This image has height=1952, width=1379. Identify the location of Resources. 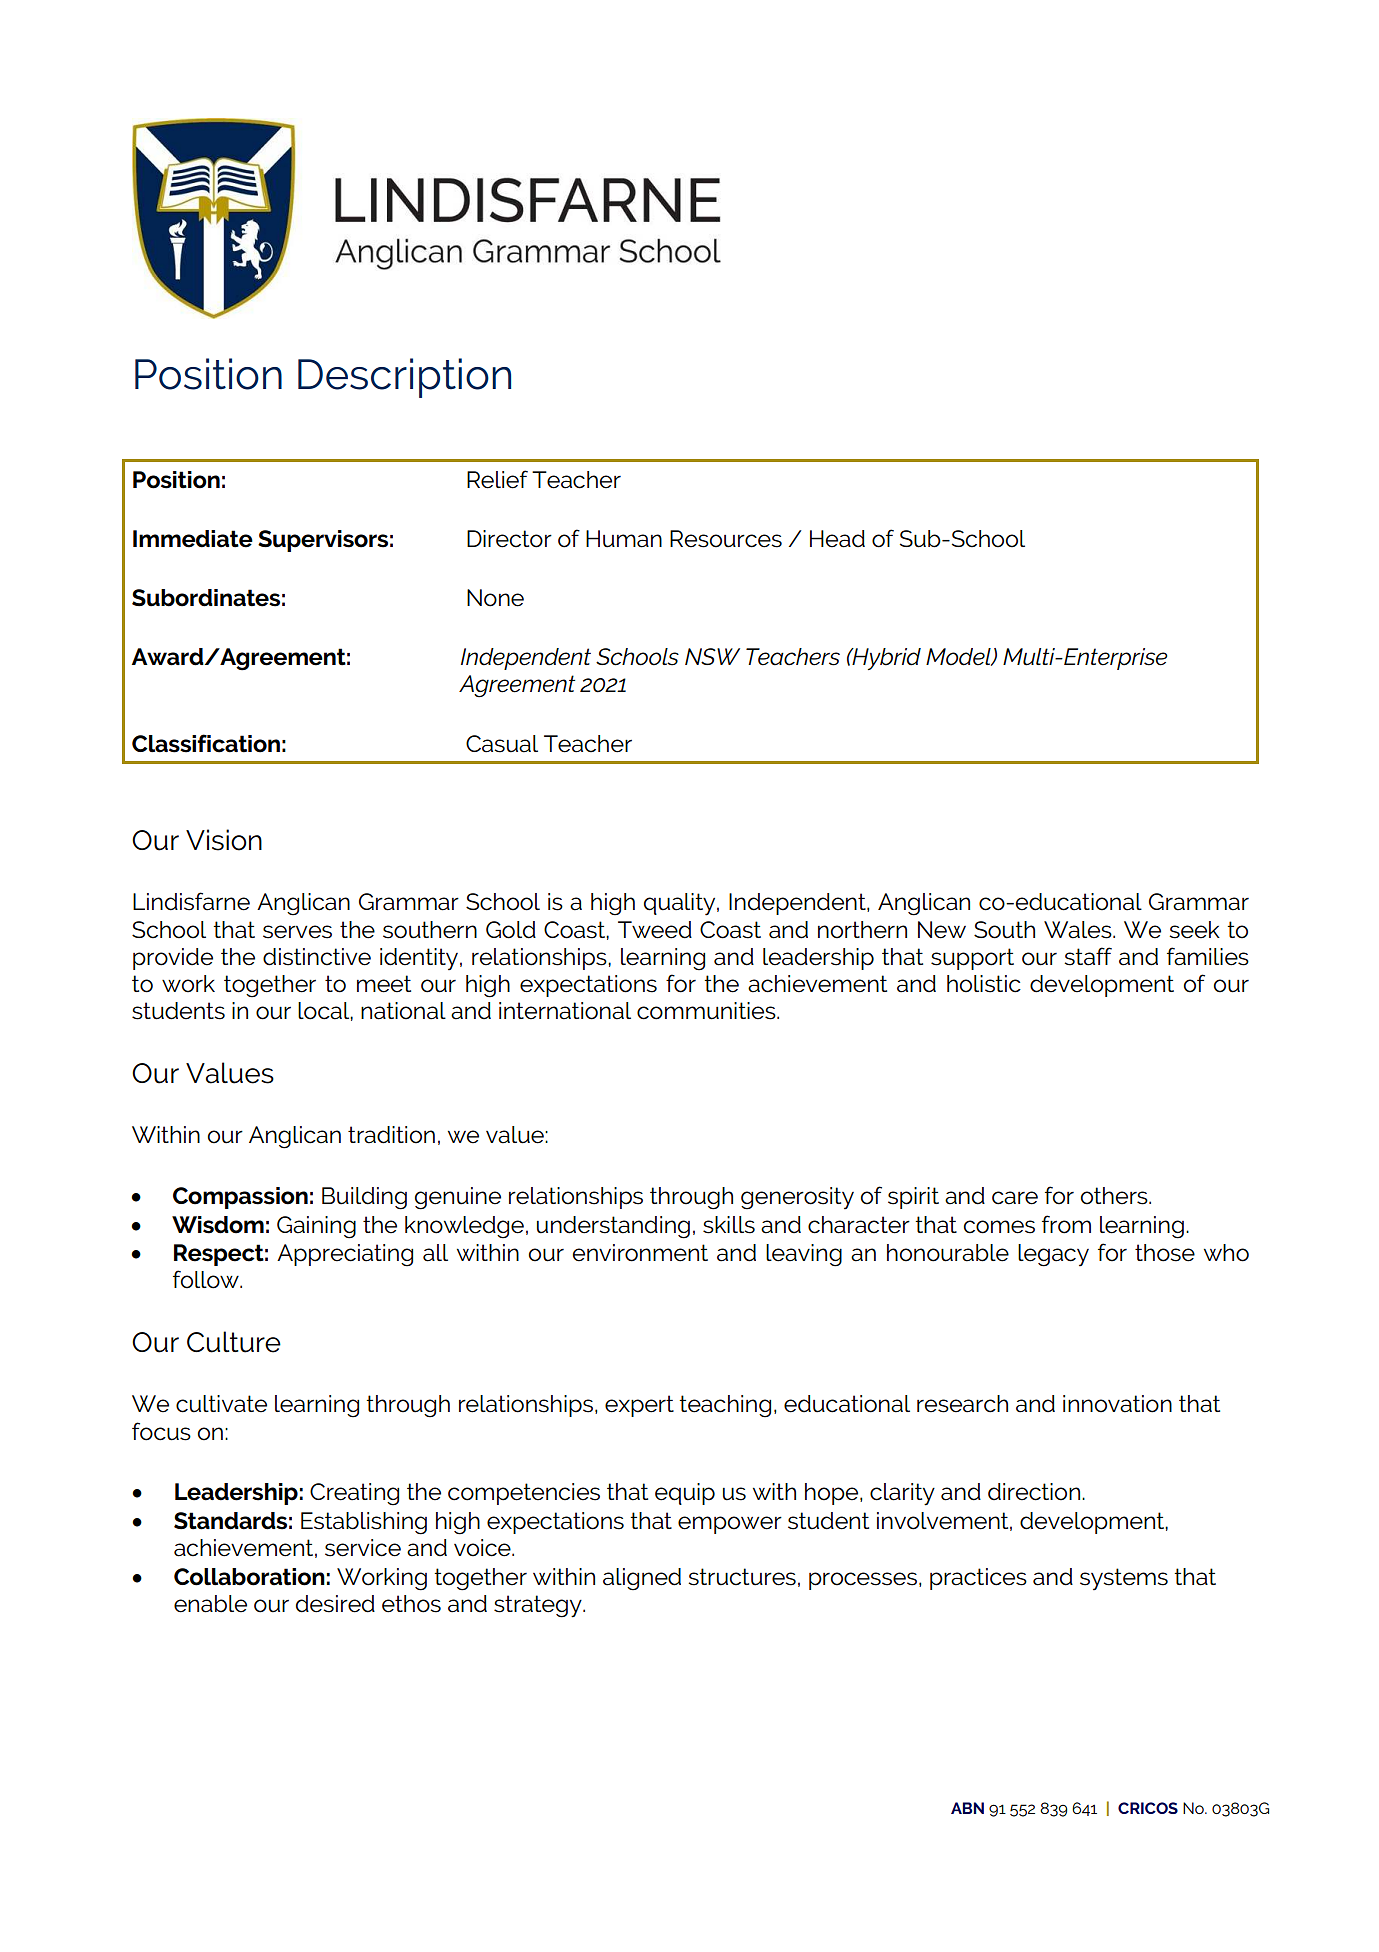
(726, 539).
